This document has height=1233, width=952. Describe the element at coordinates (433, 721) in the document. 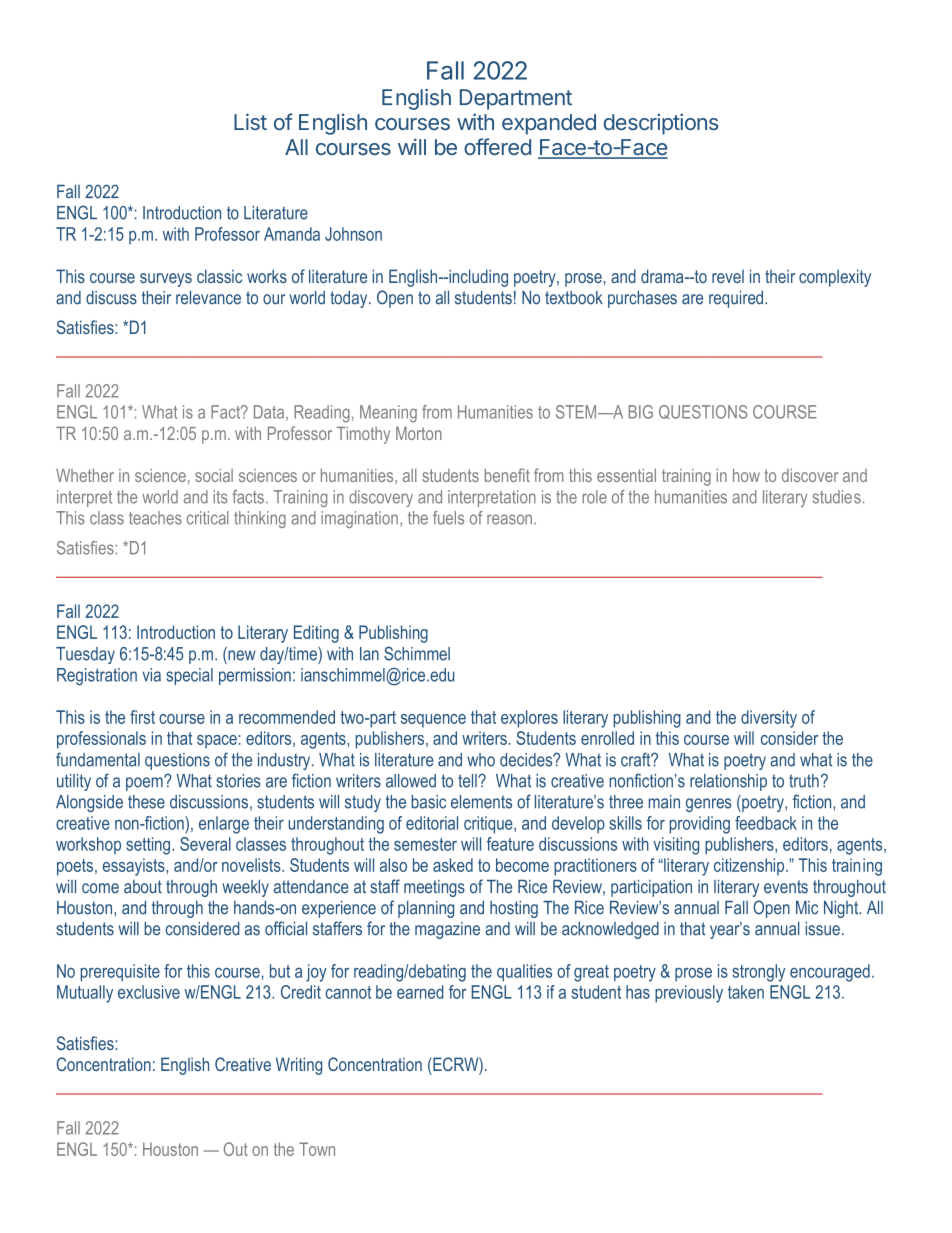

I see `sequence` at that location.
